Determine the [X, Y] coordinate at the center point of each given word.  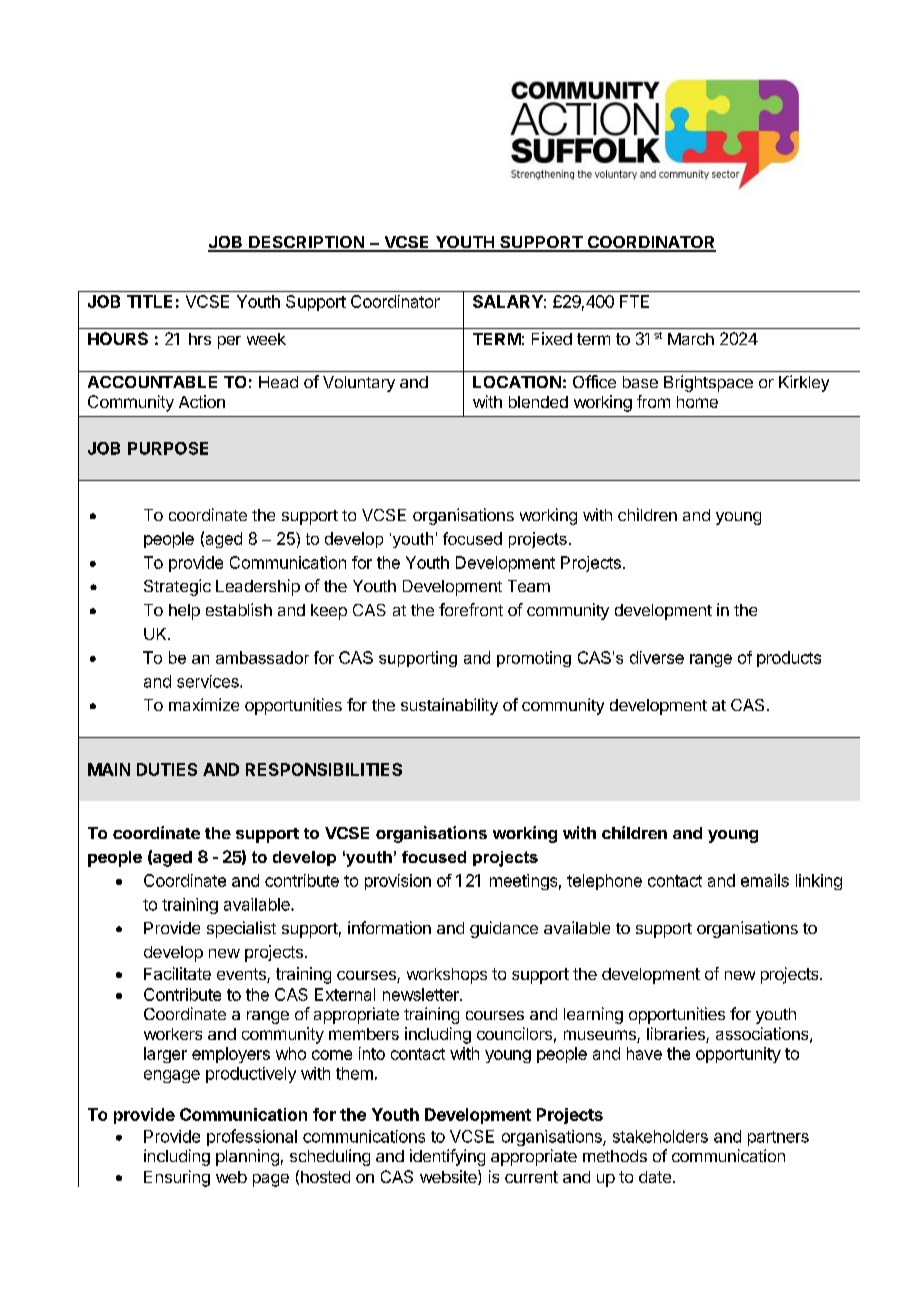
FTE [634, 301]
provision [398, 882]
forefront [471, 609]
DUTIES [167, 769]
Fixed [552, 338]
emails [765, 880]
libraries [677, 1035]
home [697, 402]
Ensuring [177, 1178]
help [184, 612]
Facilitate [177, 973]
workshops [447, 976]
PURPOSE [168, 448]
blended [538, 402]
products [789, 659]
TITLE [149, 301]
